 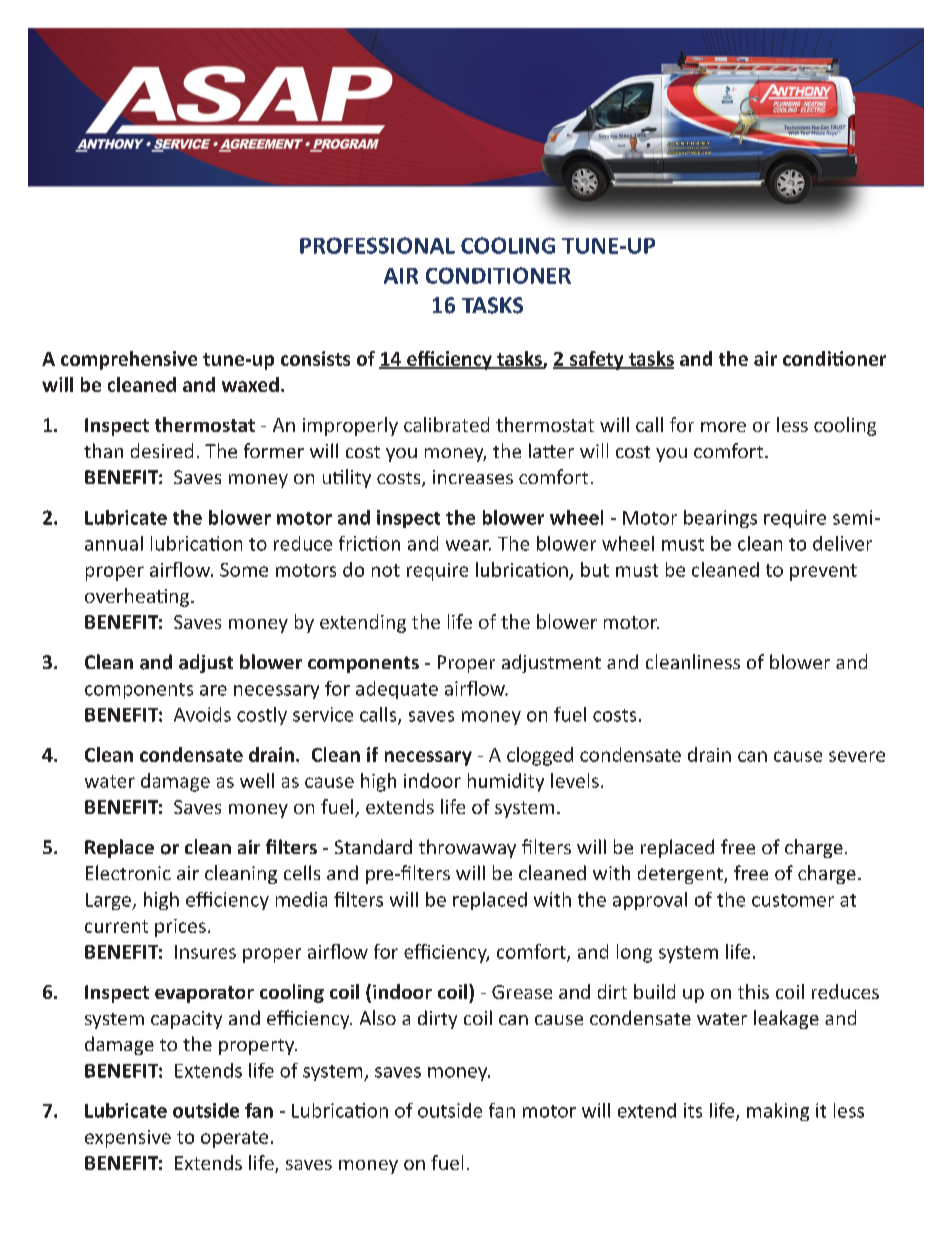 What do you see at coordinates (377, 245) in the page?
I see `PROFESSIONAL` at bounding box center [377, 245].
